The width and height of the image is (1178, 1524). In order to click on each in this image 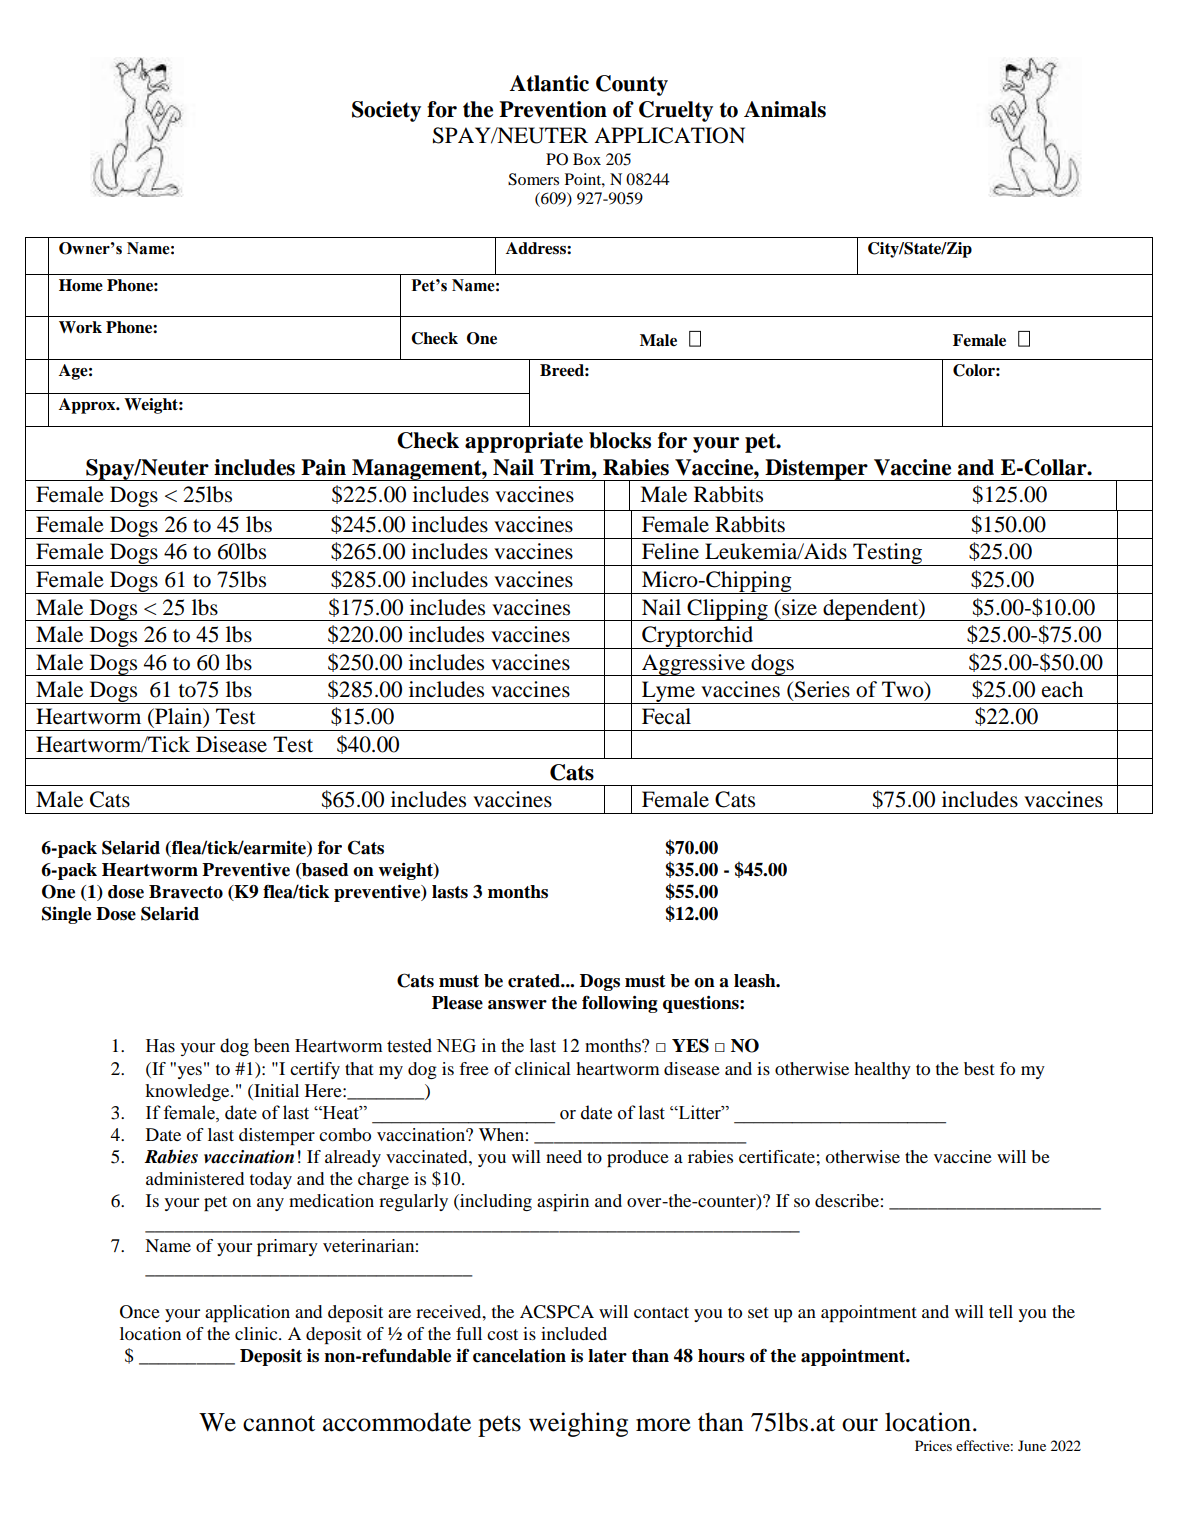, I will do `click(1062, 689)`.
